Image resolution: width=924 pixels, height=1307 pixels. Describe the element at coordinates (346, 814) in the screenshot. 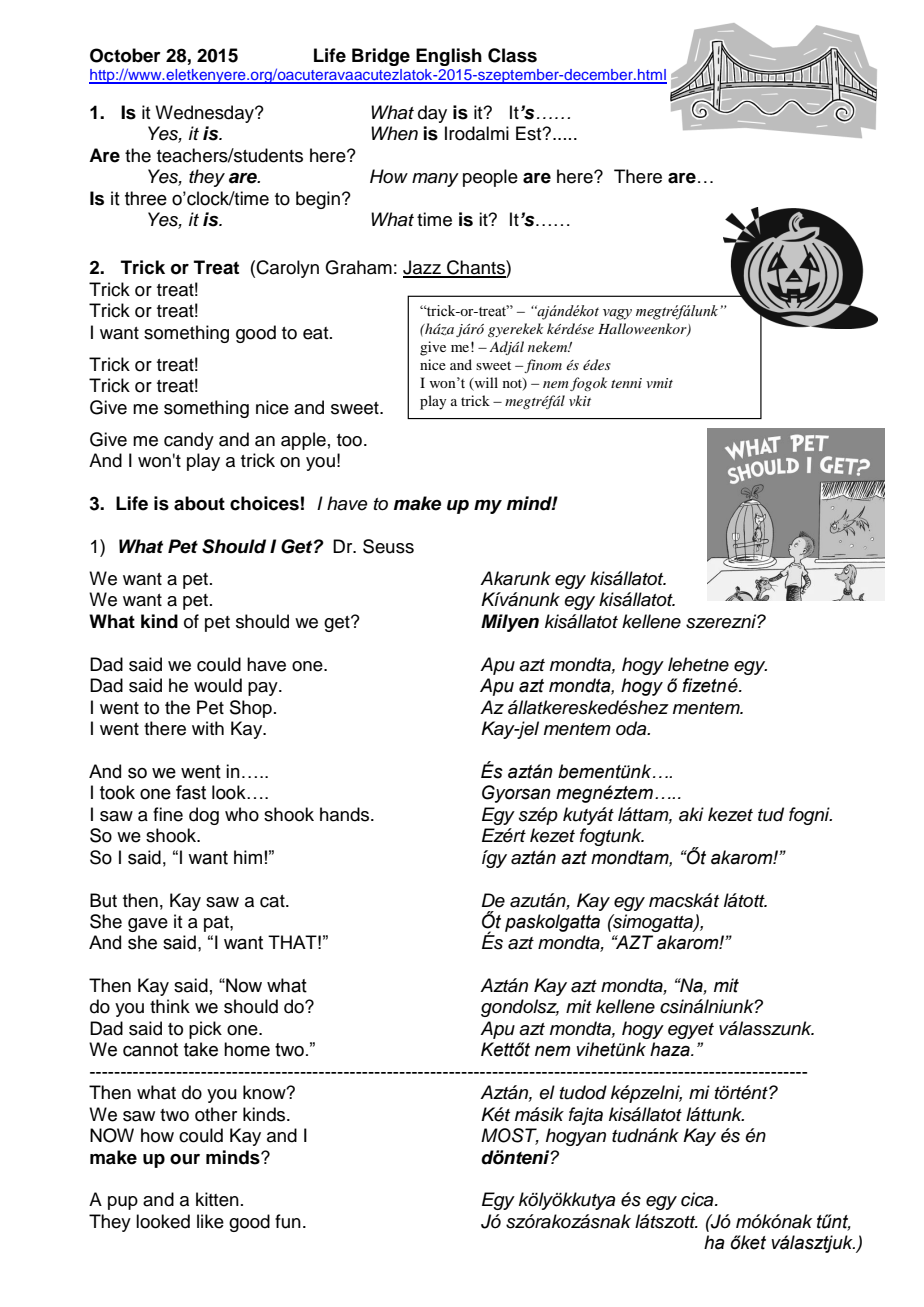

I see `hands` at that location.
